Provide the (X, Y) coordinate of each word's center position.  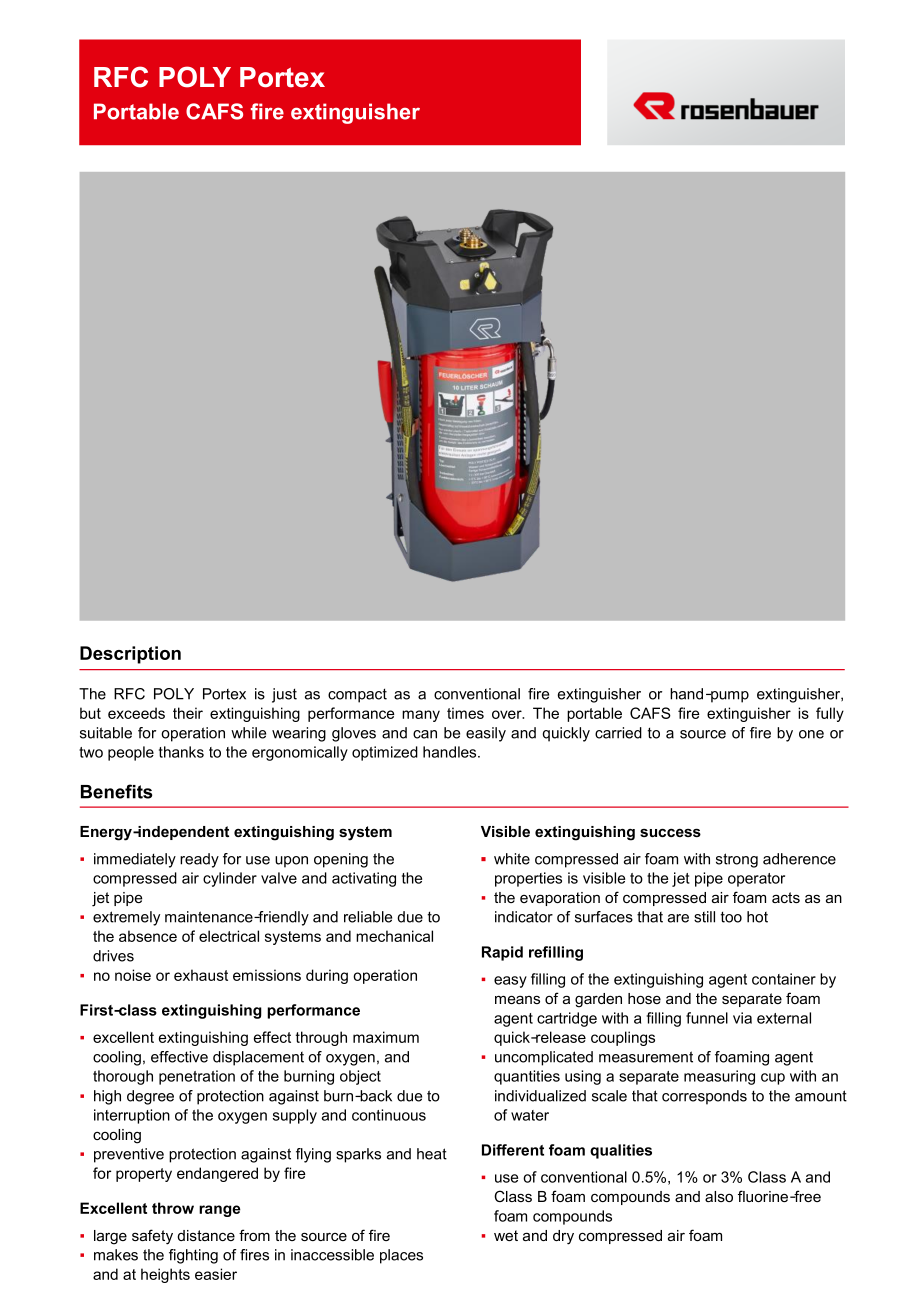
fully (830, 714)
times (465, 713)
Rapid (502, 953)
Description (130, 655)
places (401, 1256)
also (719, 1196)
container (784, 979)
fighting (193, 1256)
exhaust (201, 975)
